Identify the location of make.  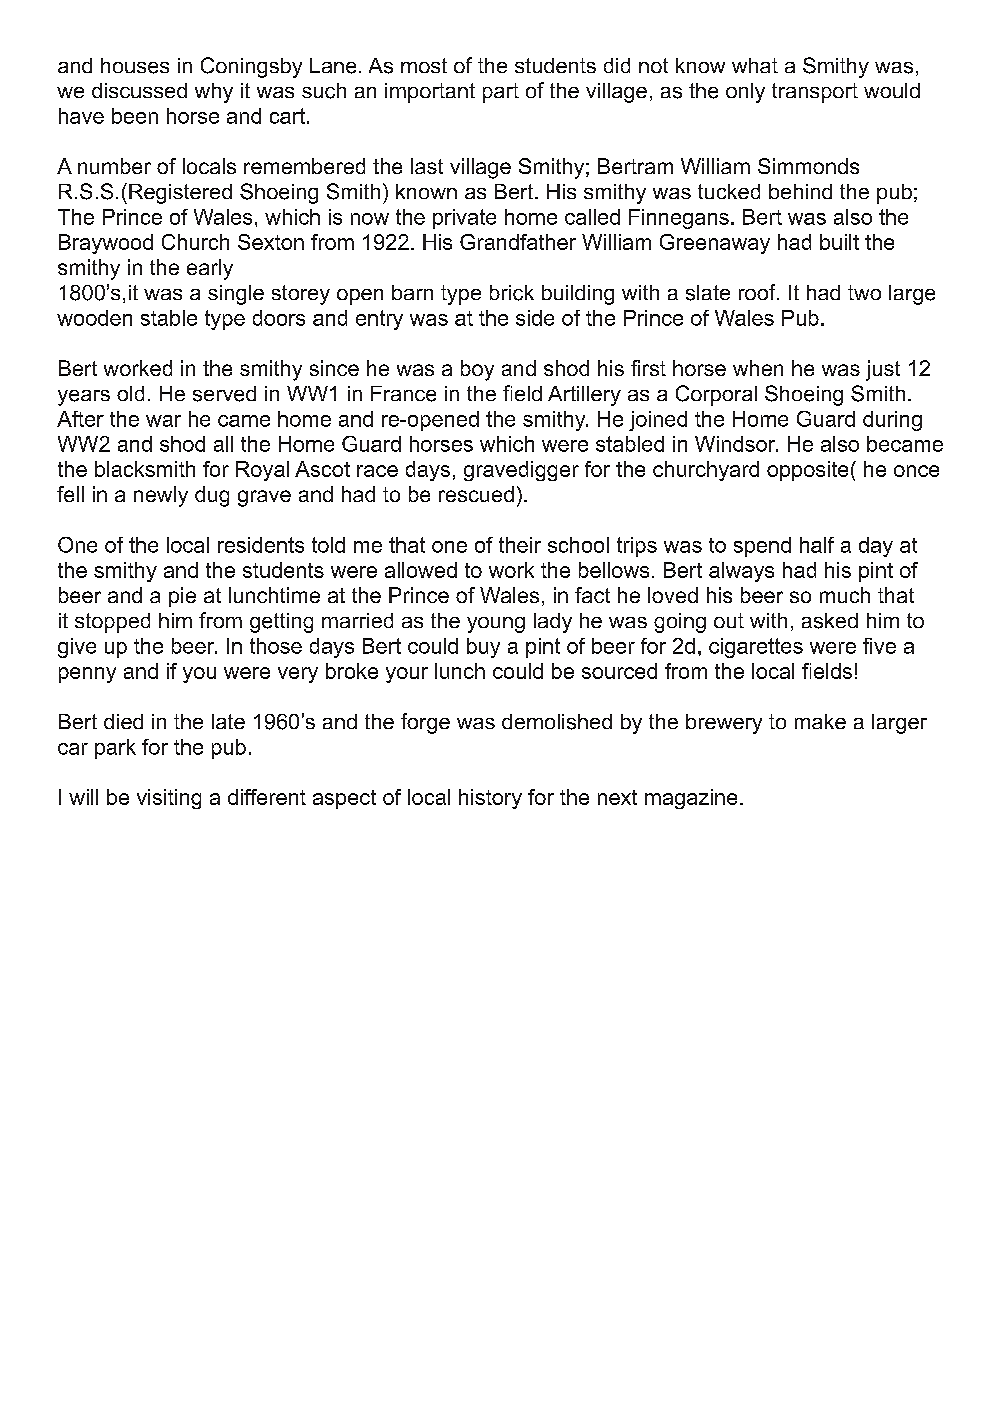
(820, 721).
